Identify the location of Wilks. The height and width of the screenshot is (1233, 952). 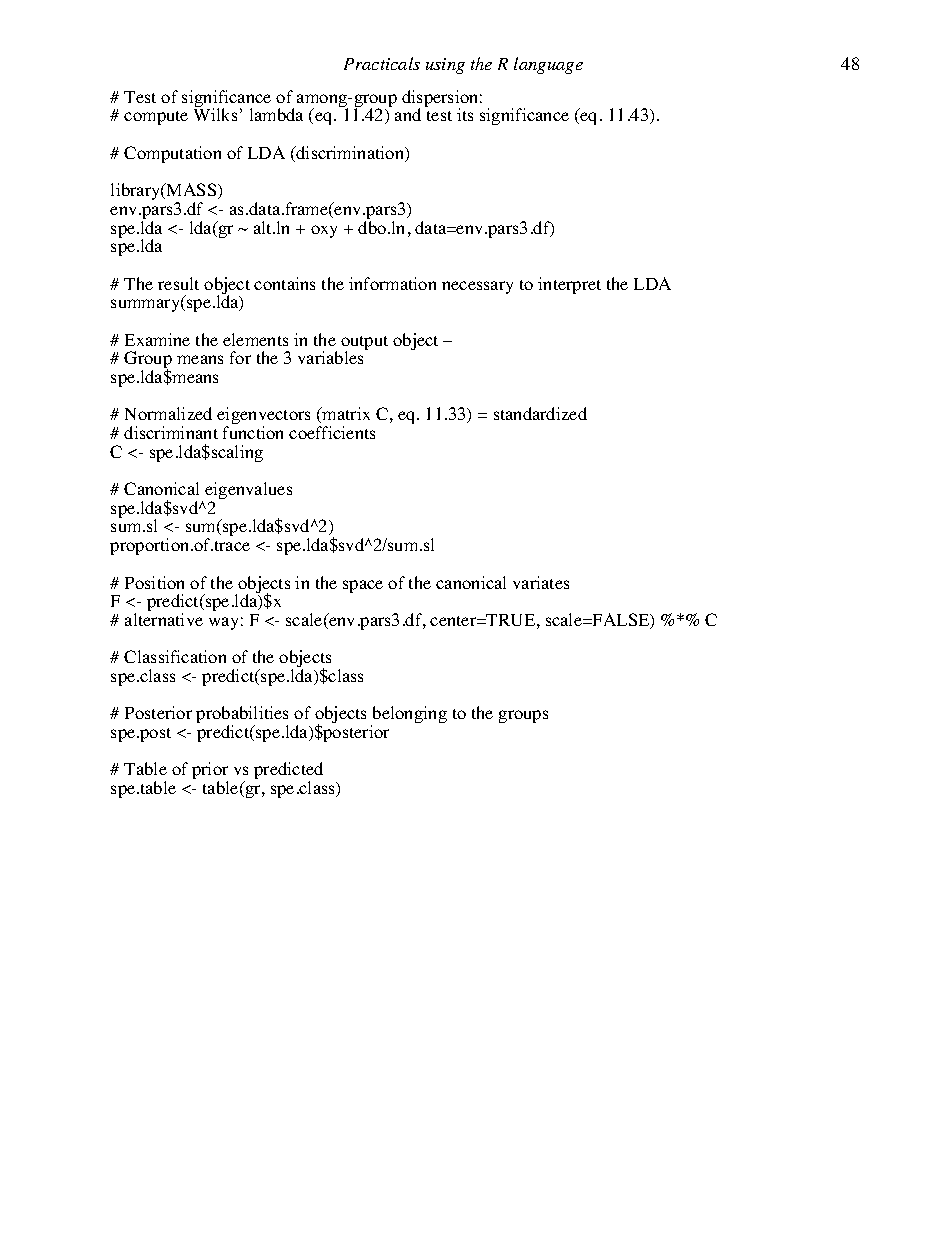
(215, 114).
